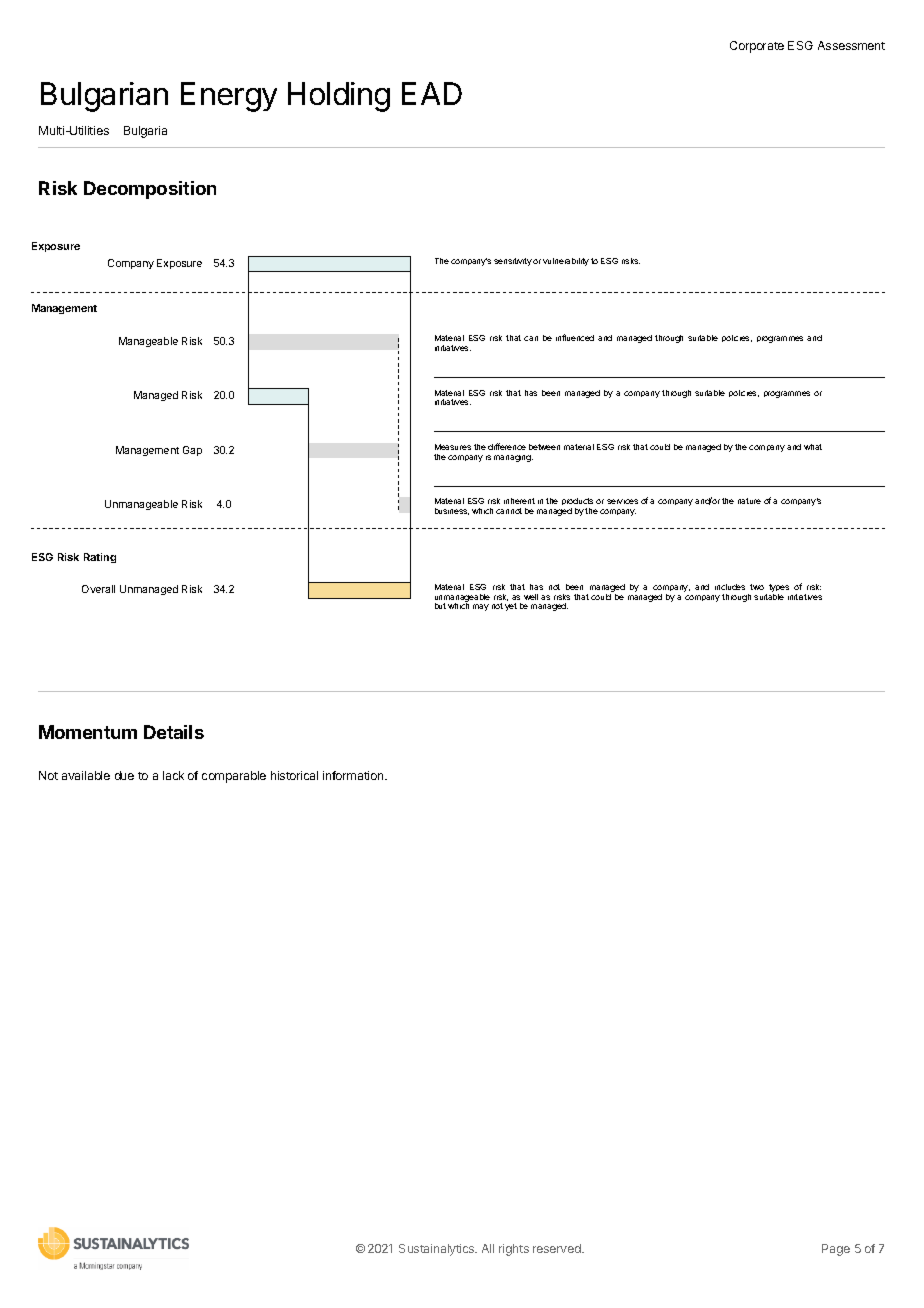 This page has height=1308, width=924. What do you see at coordinates (354, 775) in the page?
I see `information` at bounding box center [354, 775].
